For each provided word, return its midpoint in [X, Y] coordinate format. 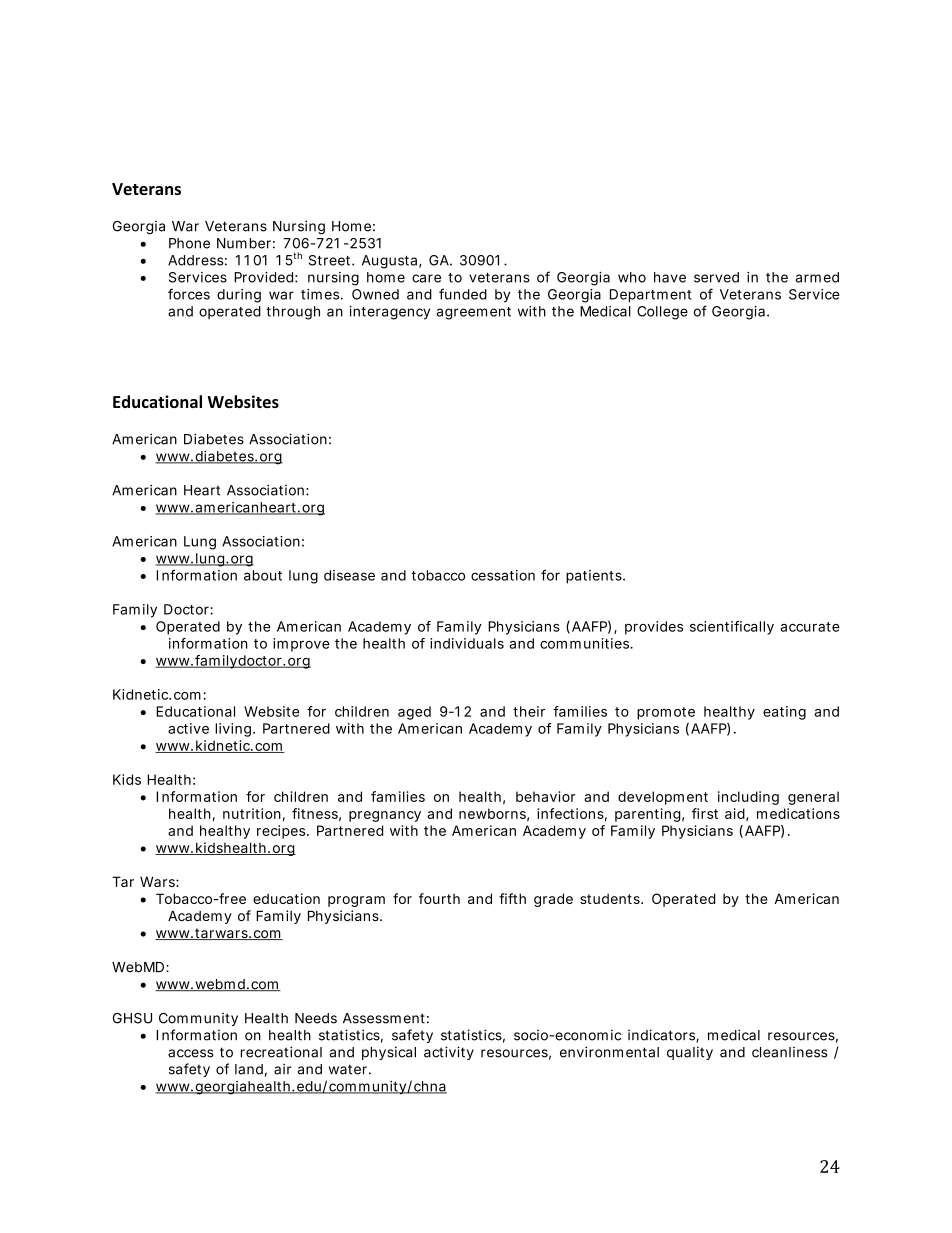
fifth [512, 898]
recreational [281, 1052]
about [263, 575]
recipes [282, 832]
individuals [467, 643]
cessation [503, 575]
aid [735, 813]
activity [449, 1053]
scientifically [732, 628]
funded [463, 294]
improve [301, 645]
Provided [263, 277]
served [716, 277]
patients [595, 577]
